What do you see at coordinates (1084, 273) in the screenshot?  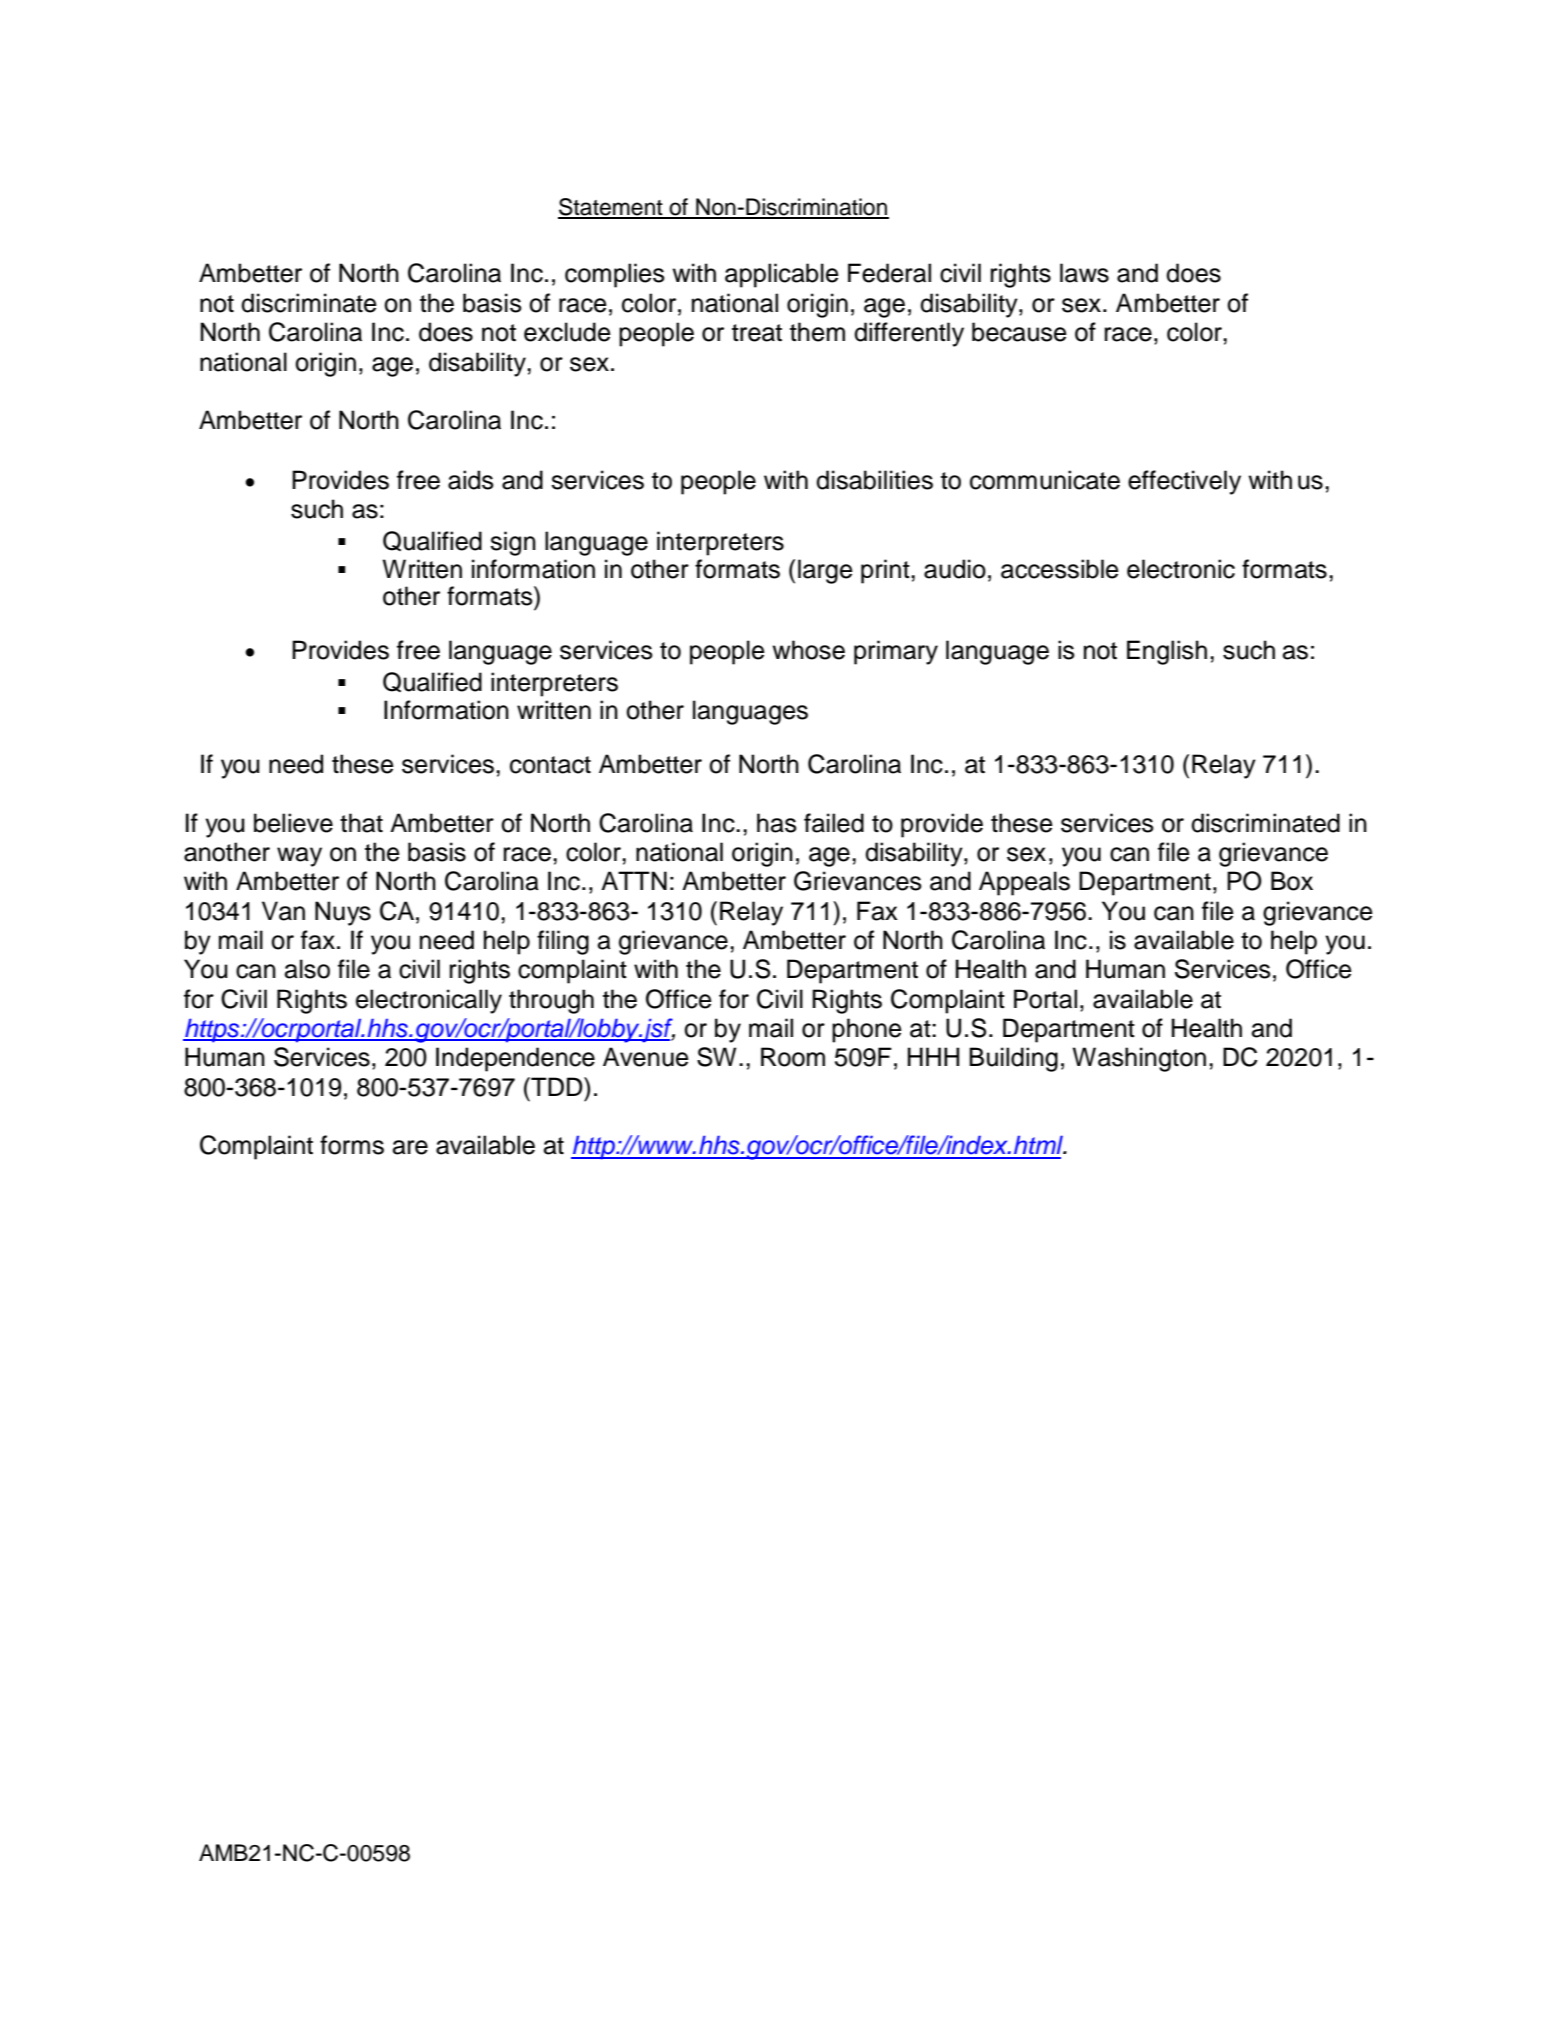 I see `laws` at bounding box center [1084, 273].
